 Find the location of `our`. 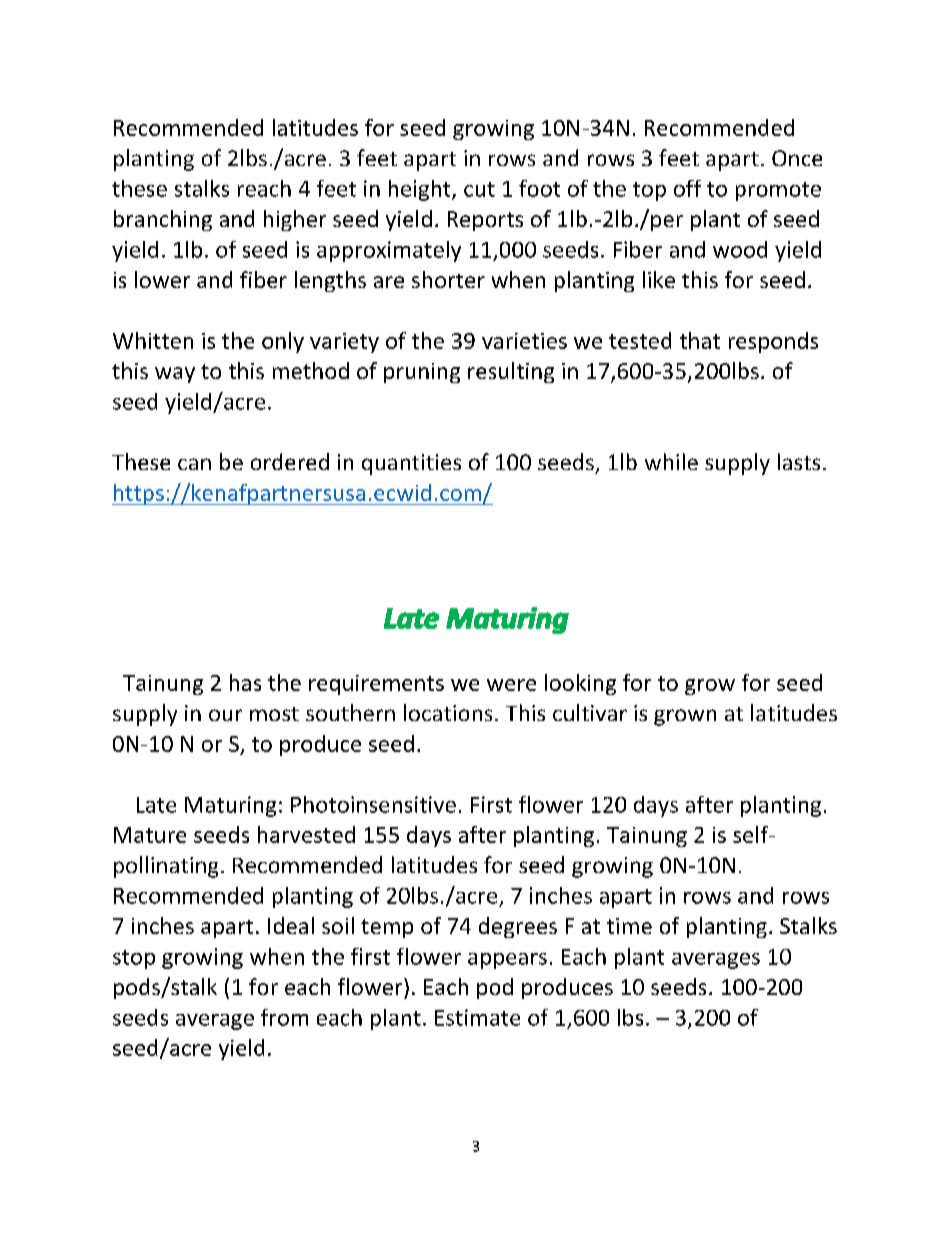

our is located at coordinates (225, 715).
